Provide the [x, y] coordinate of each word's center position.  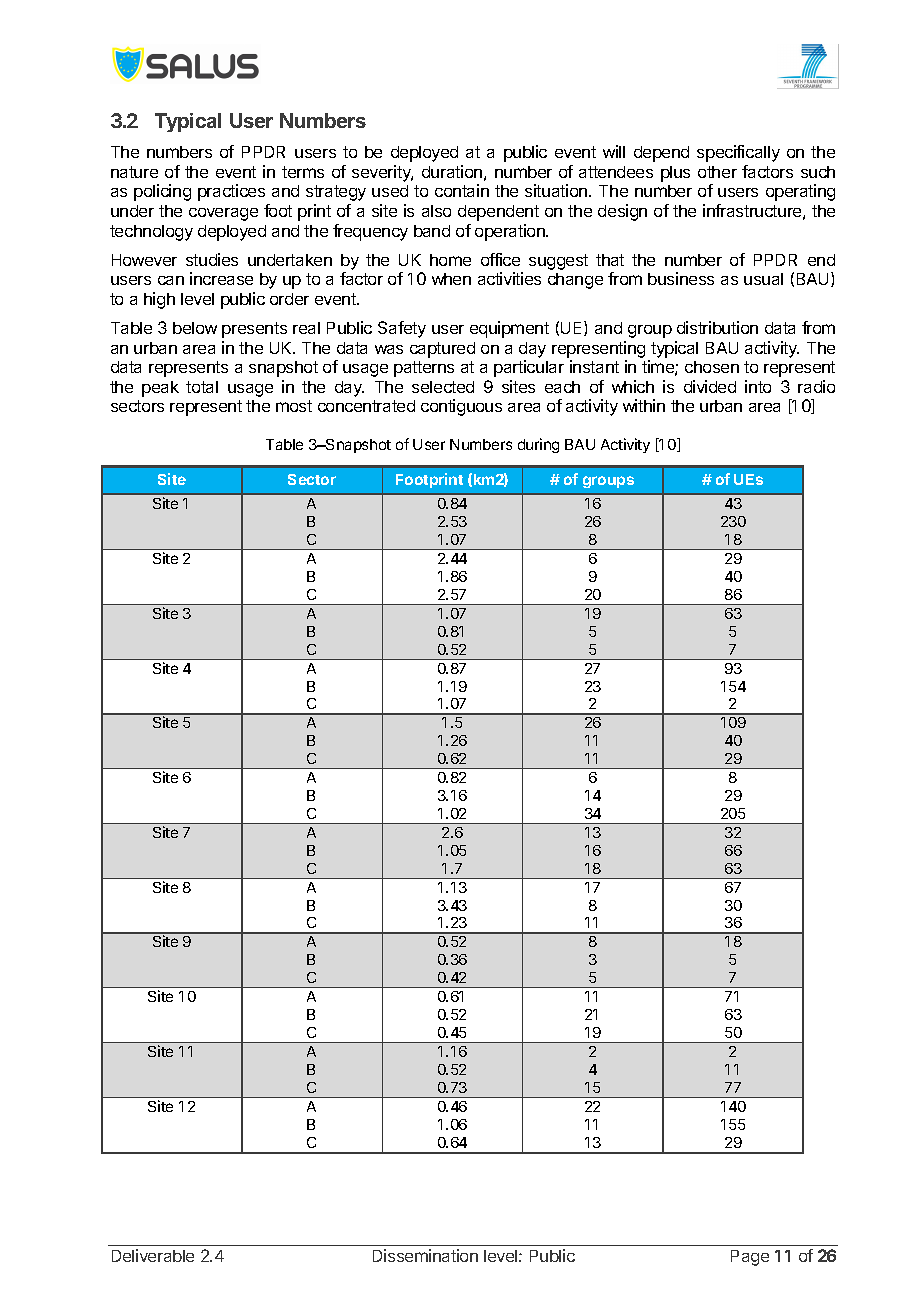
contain [462, 190]
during [538, 445]
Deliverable [153, 1255]
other [717, 172]
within [644, 405]
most [294, 406]
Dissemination [425, 1255]
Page [750, 1258]
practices [231, 192]
